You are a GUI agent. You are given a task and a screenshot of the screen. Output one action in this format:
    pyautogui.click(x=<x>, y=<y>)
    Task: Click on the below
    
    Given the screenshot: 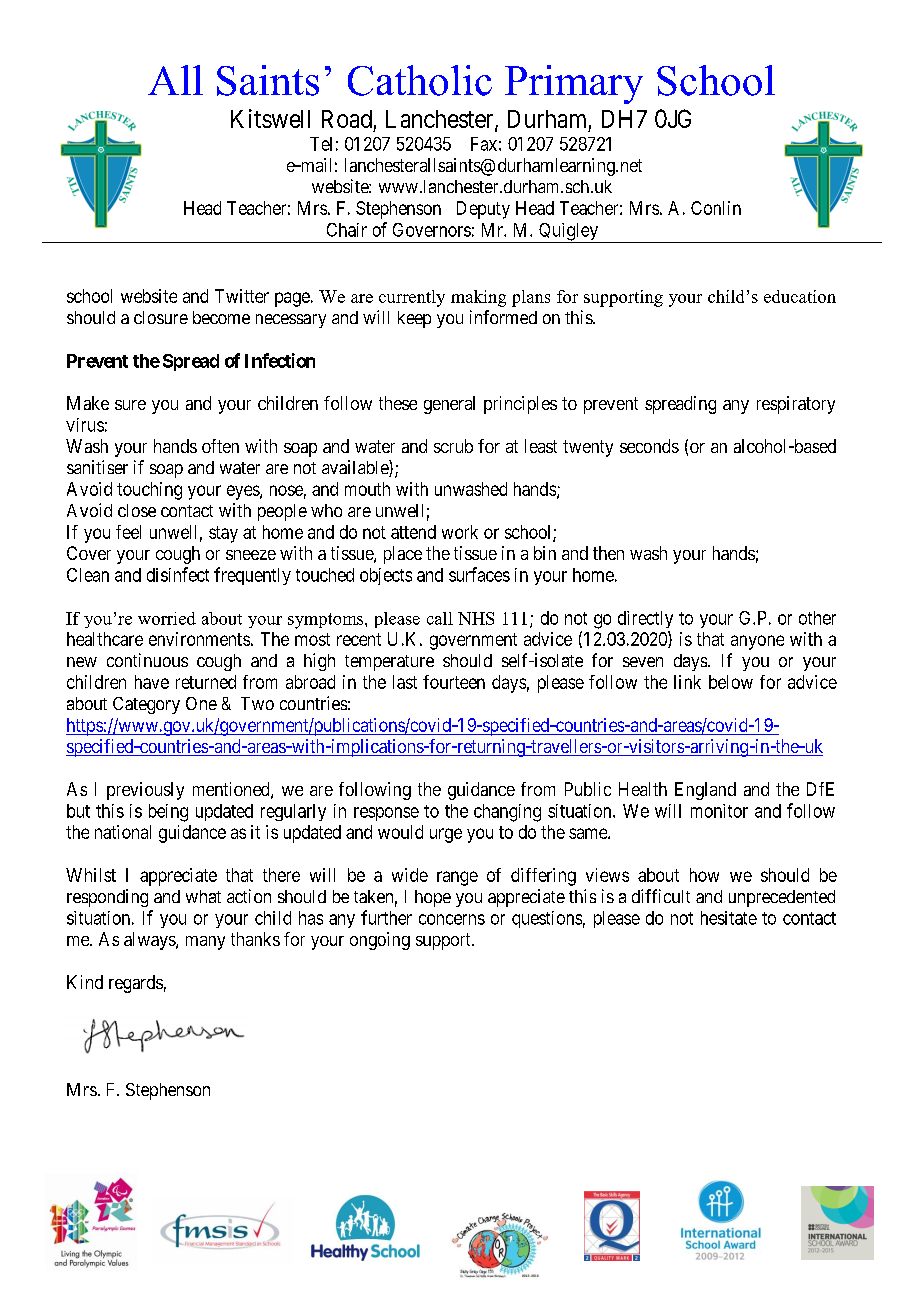 What is the action you would take?
    pyautogui.click(x=731, y=682)
